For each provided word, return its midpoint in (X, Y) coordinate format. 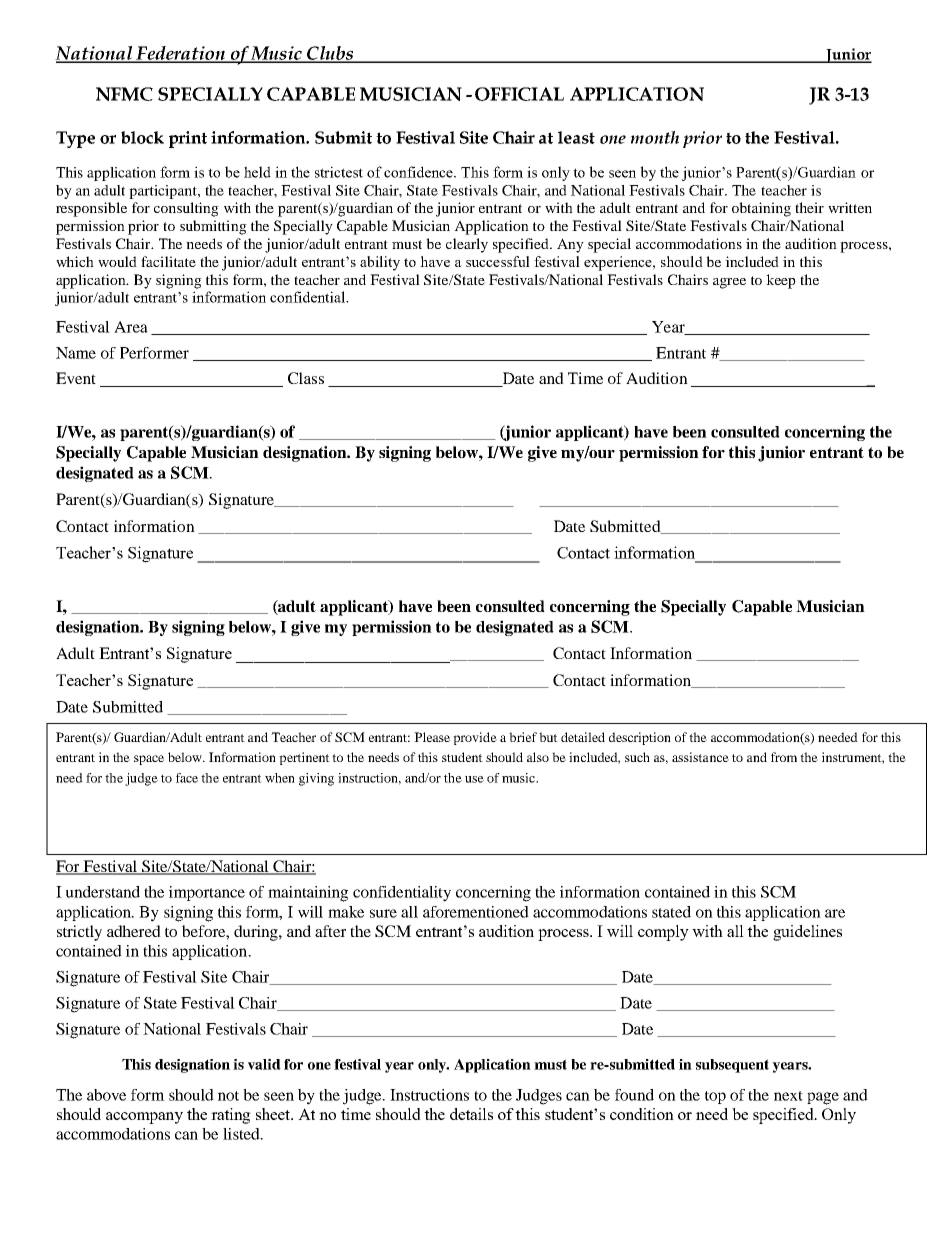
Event (76, 378)
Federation (181, 54)
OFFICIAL (519, 94)
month (654, 137)
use (474, 779)
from (784, 757)
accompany (144, 1118)
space (149, 760)
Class (306, 378)
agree (729, 283)
